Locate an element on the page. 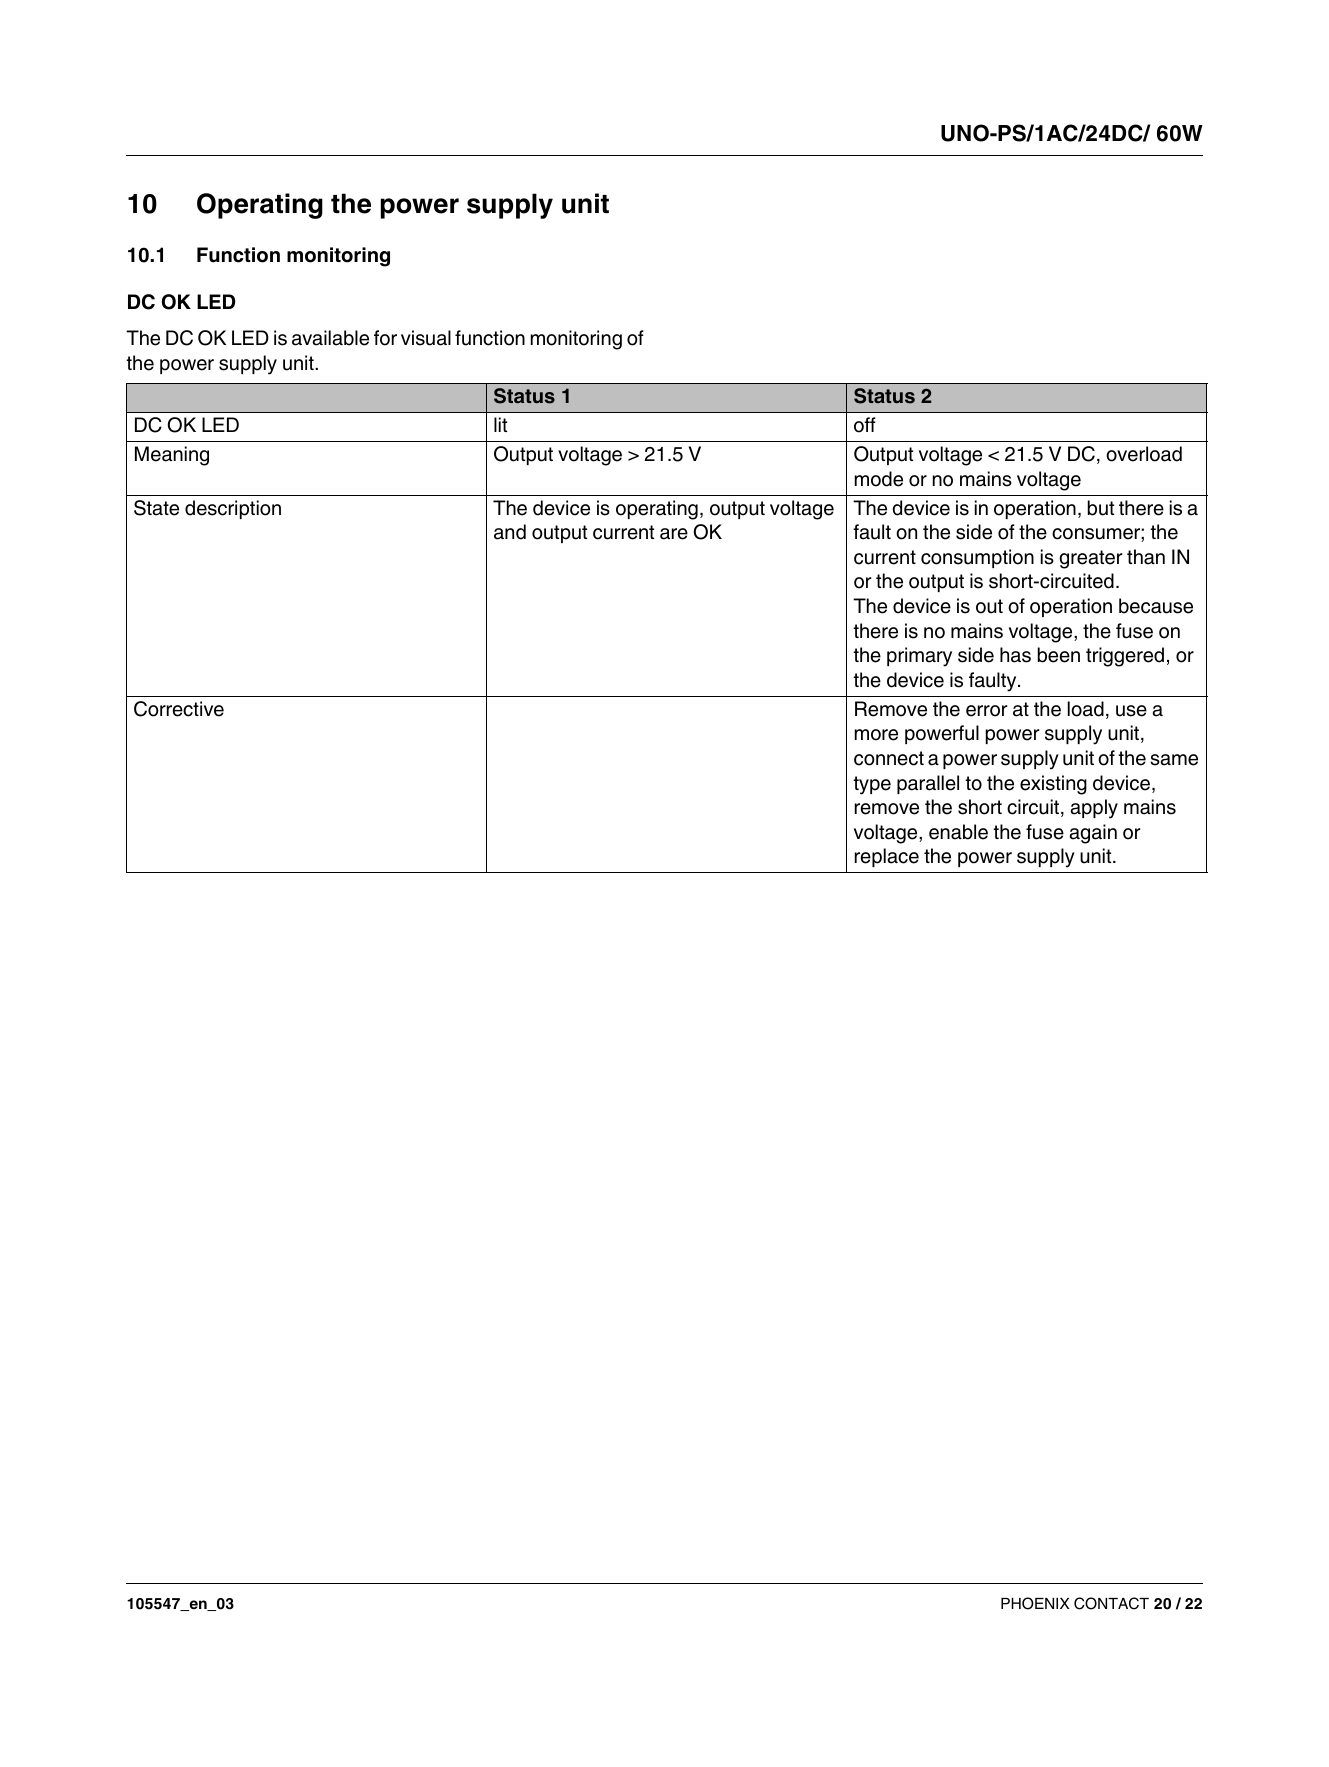  CONTACT is located at coordinates (1111, 1603).
